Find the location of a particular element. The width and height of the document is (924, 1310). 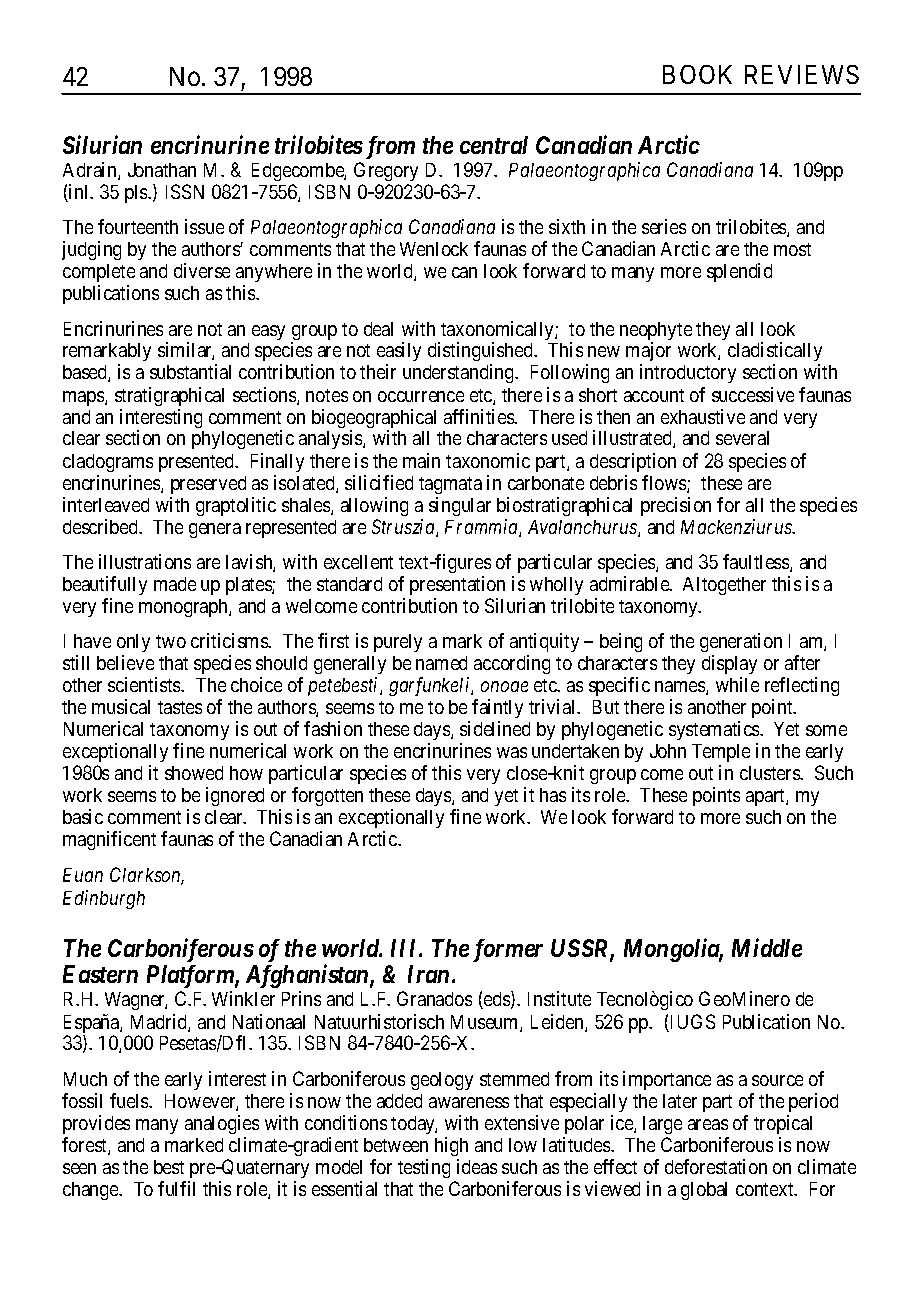

central is located at coordinates (494, 145).
